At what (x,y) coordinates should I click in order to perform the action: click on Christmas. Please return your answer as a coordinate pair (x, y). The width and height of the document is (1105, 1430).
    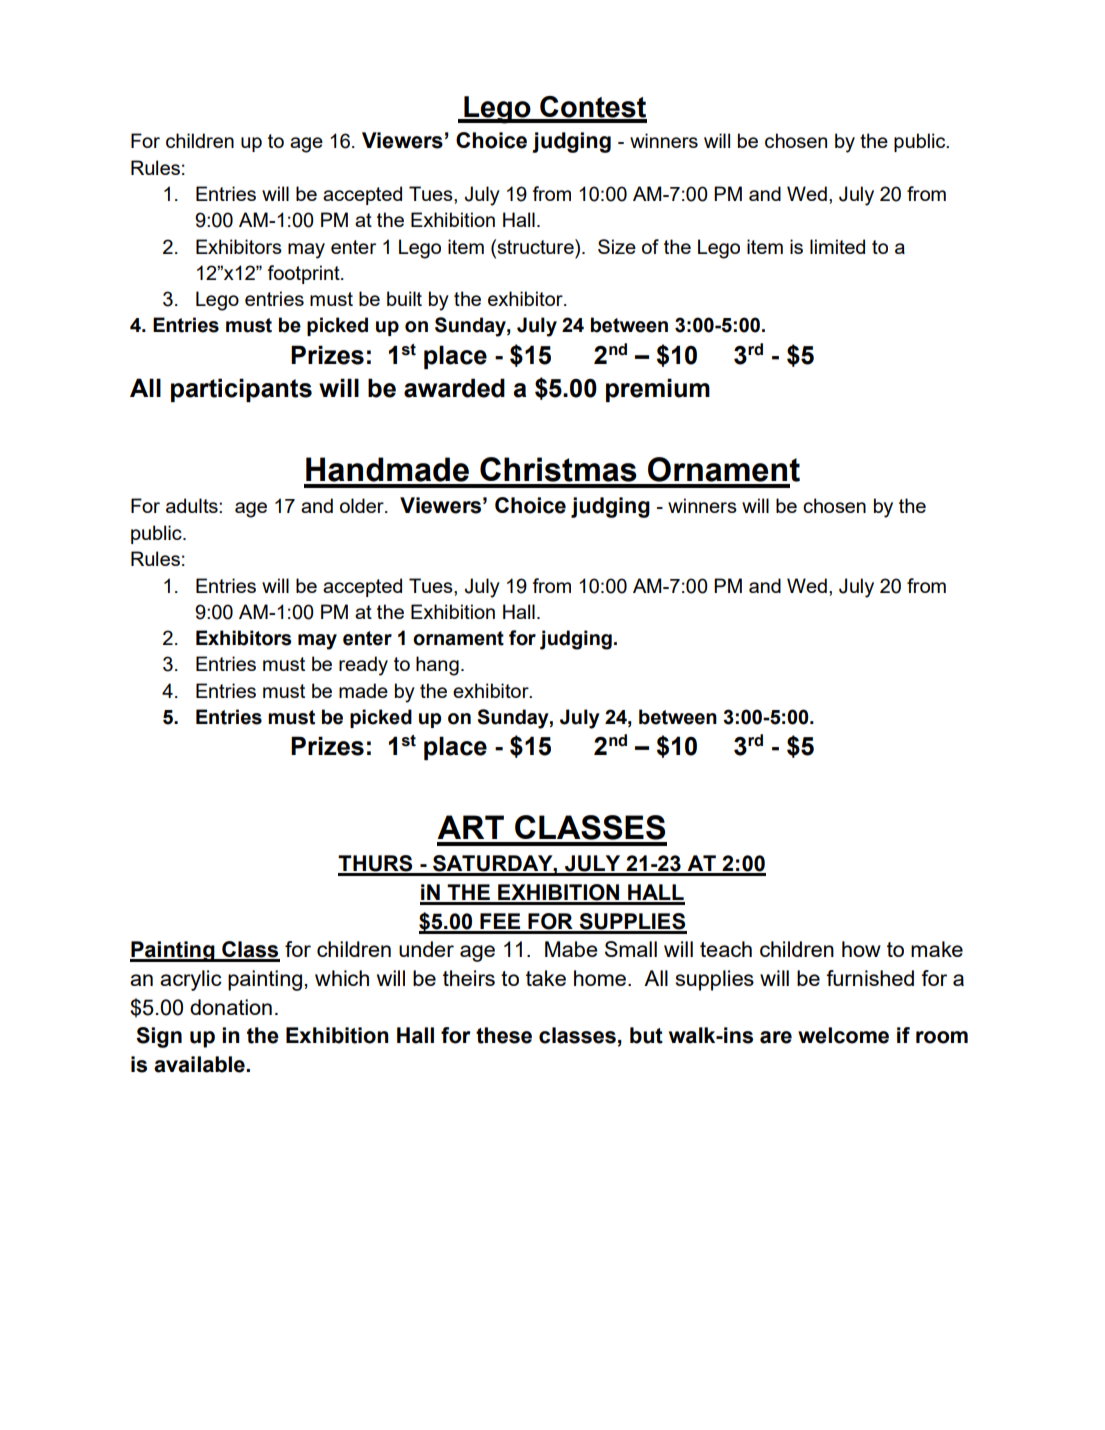
    Looking at the image, I should click on (558, 469).
